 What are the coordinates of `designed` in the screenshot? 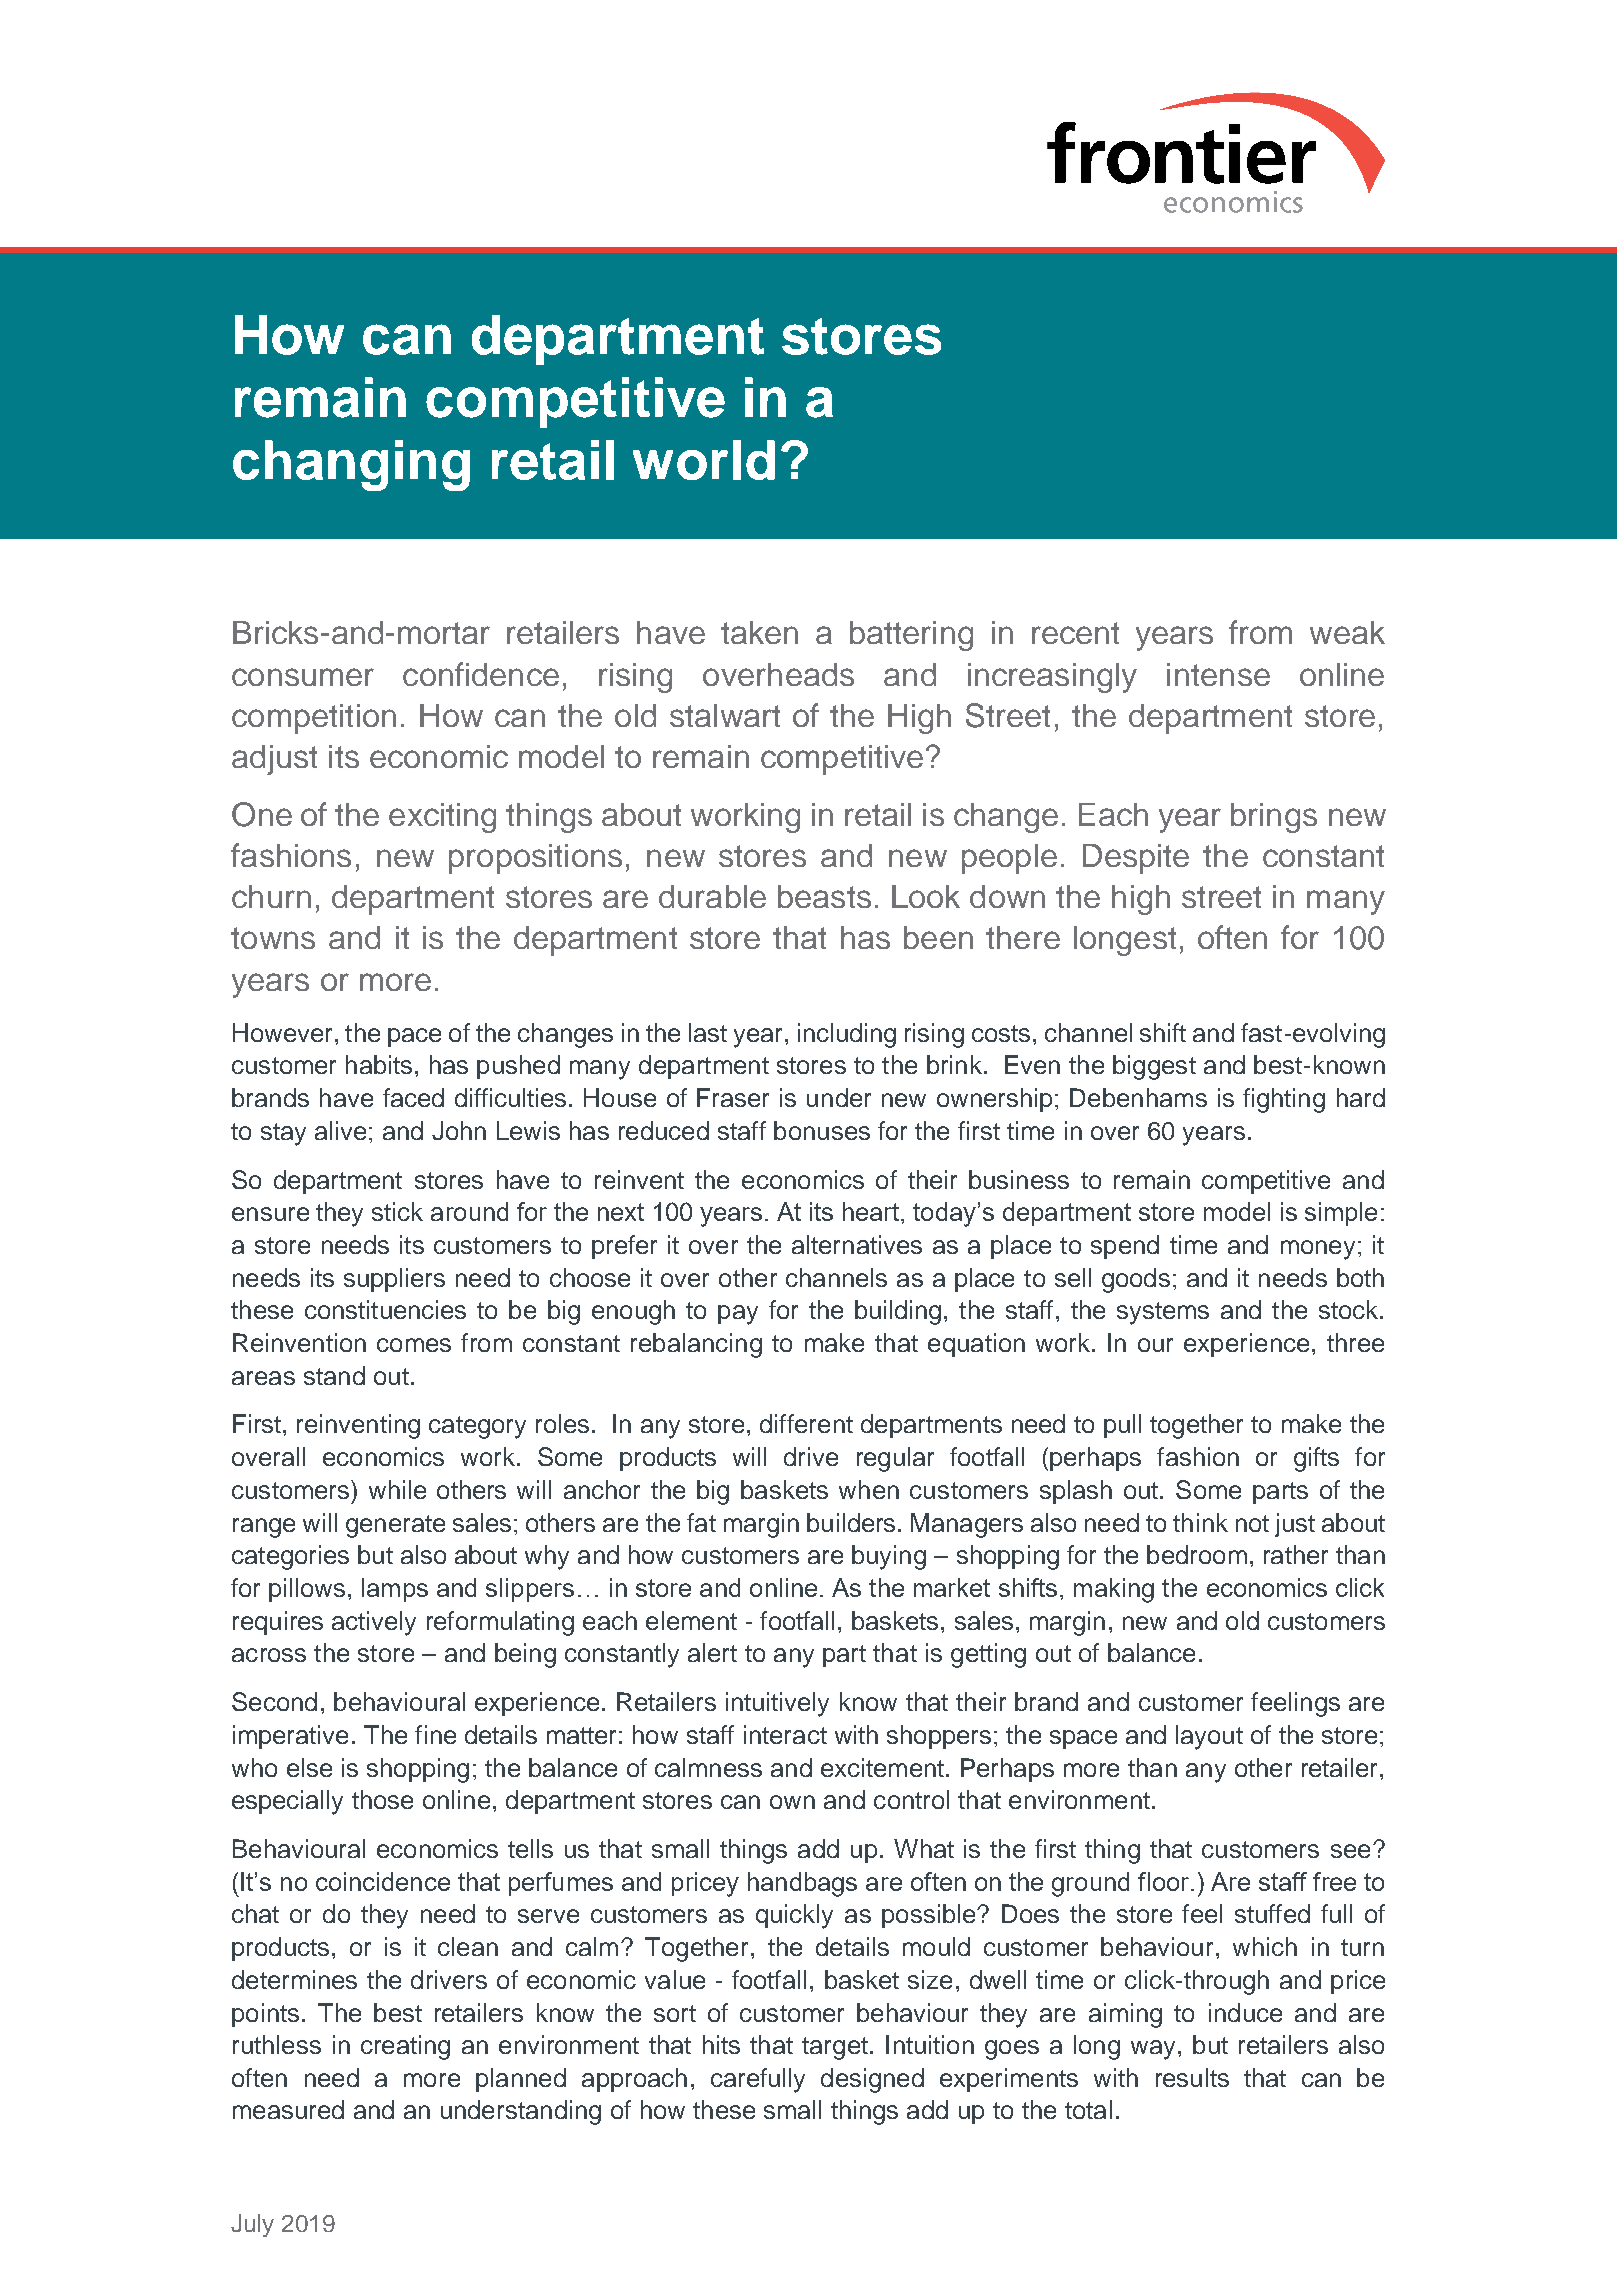 It's located at (872, 2080).
